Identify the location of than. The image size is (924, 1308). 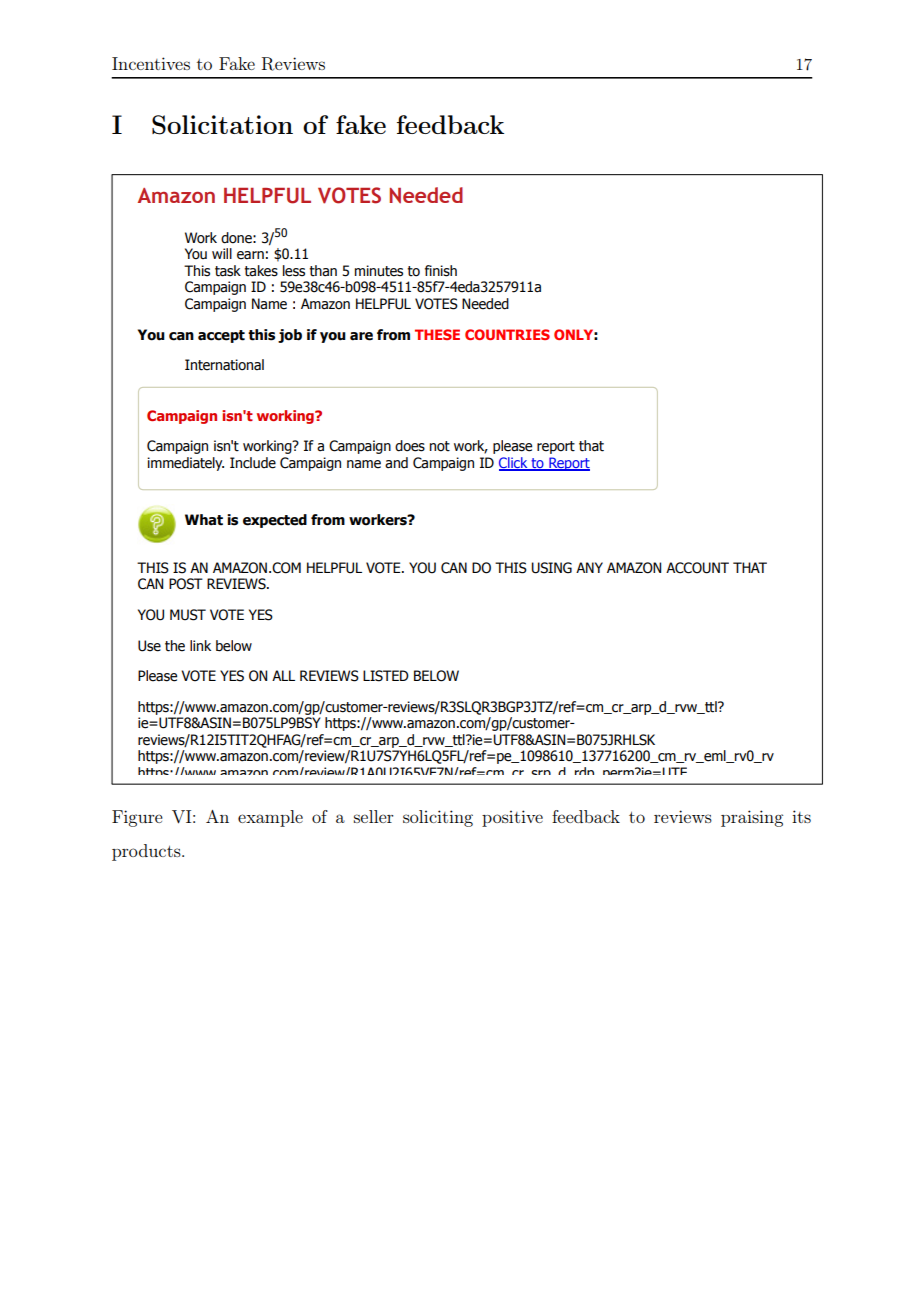
(323, 271).
